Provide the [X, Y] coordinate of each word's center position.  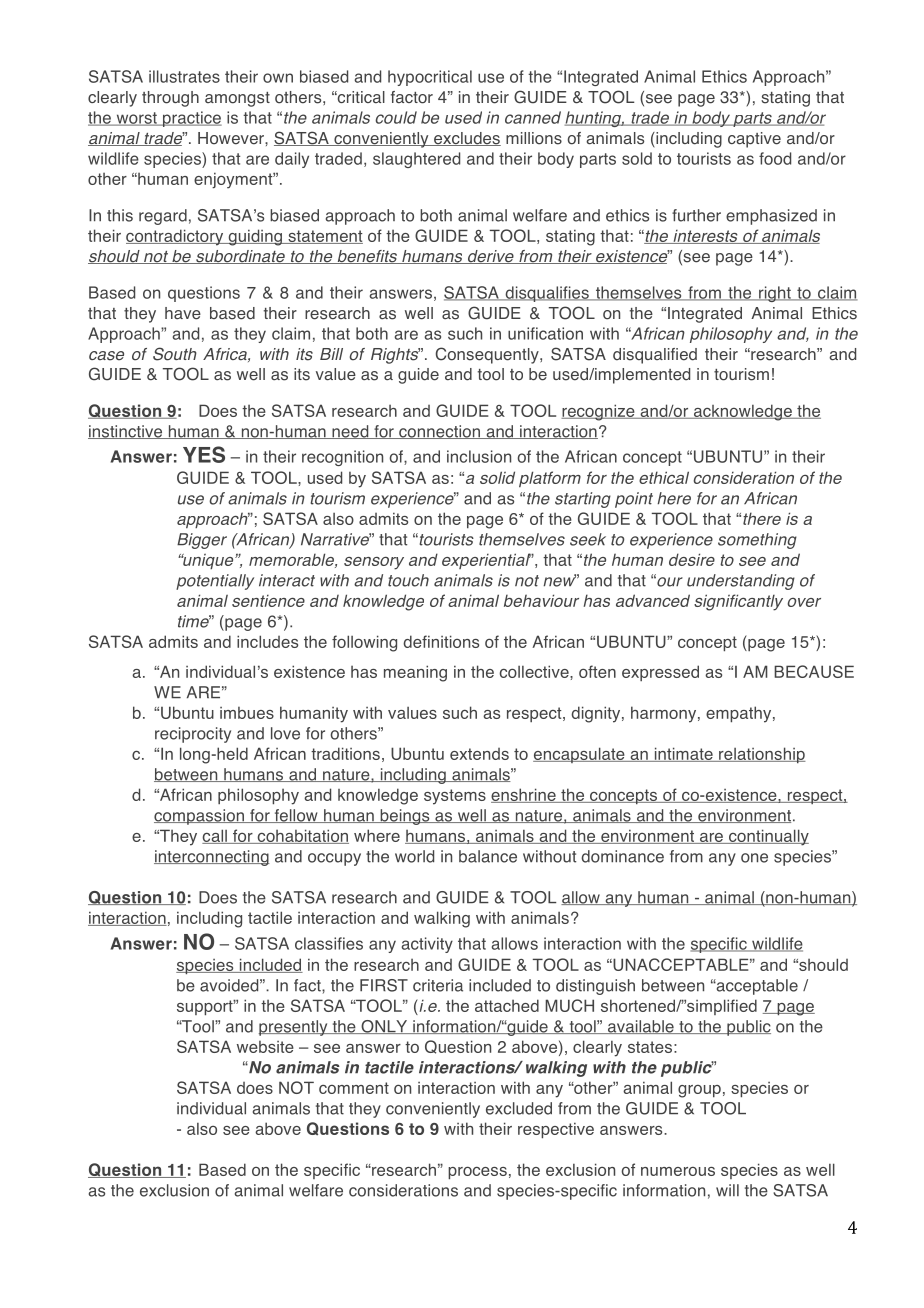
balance [488, 856]
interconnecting [212, 858]
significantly [738, 602]
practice [191, 119]
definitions [441, 641]
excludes [466, 139]
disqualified [655, 356]
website [265, 1046]
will [727, 1190]
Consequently [488, 355]
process [477, 1172]
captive [754, 140]
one [754, 858]
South [175, 354]
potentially [215, 582]
